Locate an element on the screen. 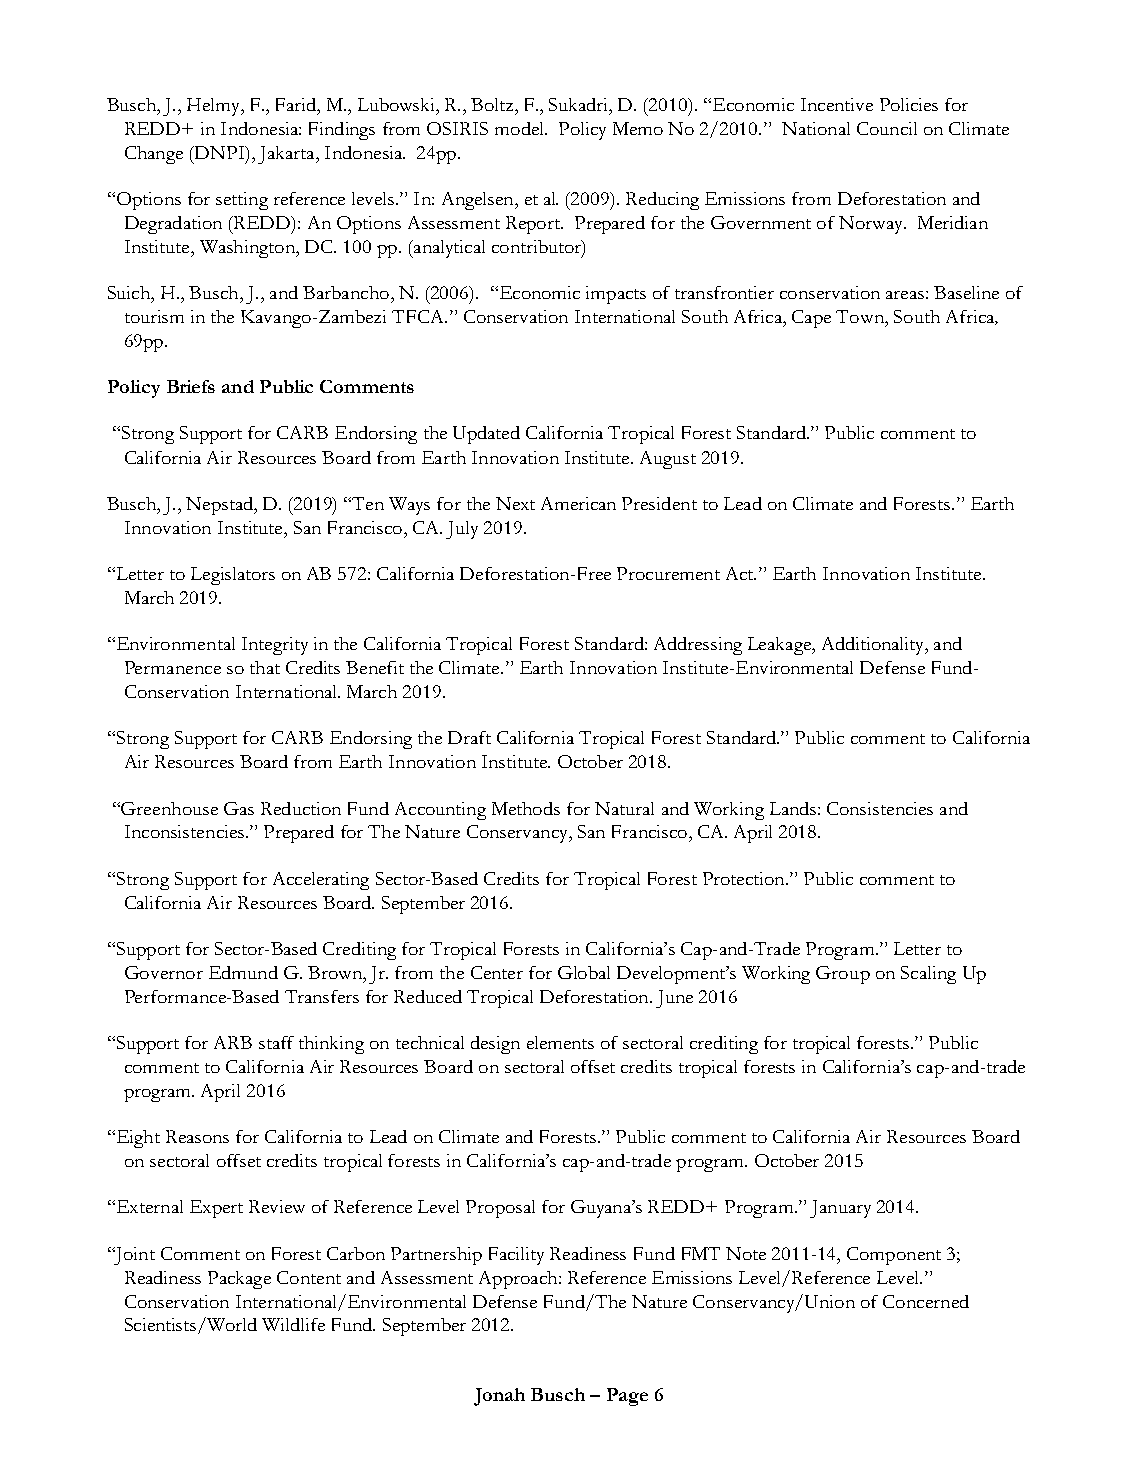 The width and height of the screenshot is (1138, 1473). Wildlife is located at coordinates (293, 1324).
